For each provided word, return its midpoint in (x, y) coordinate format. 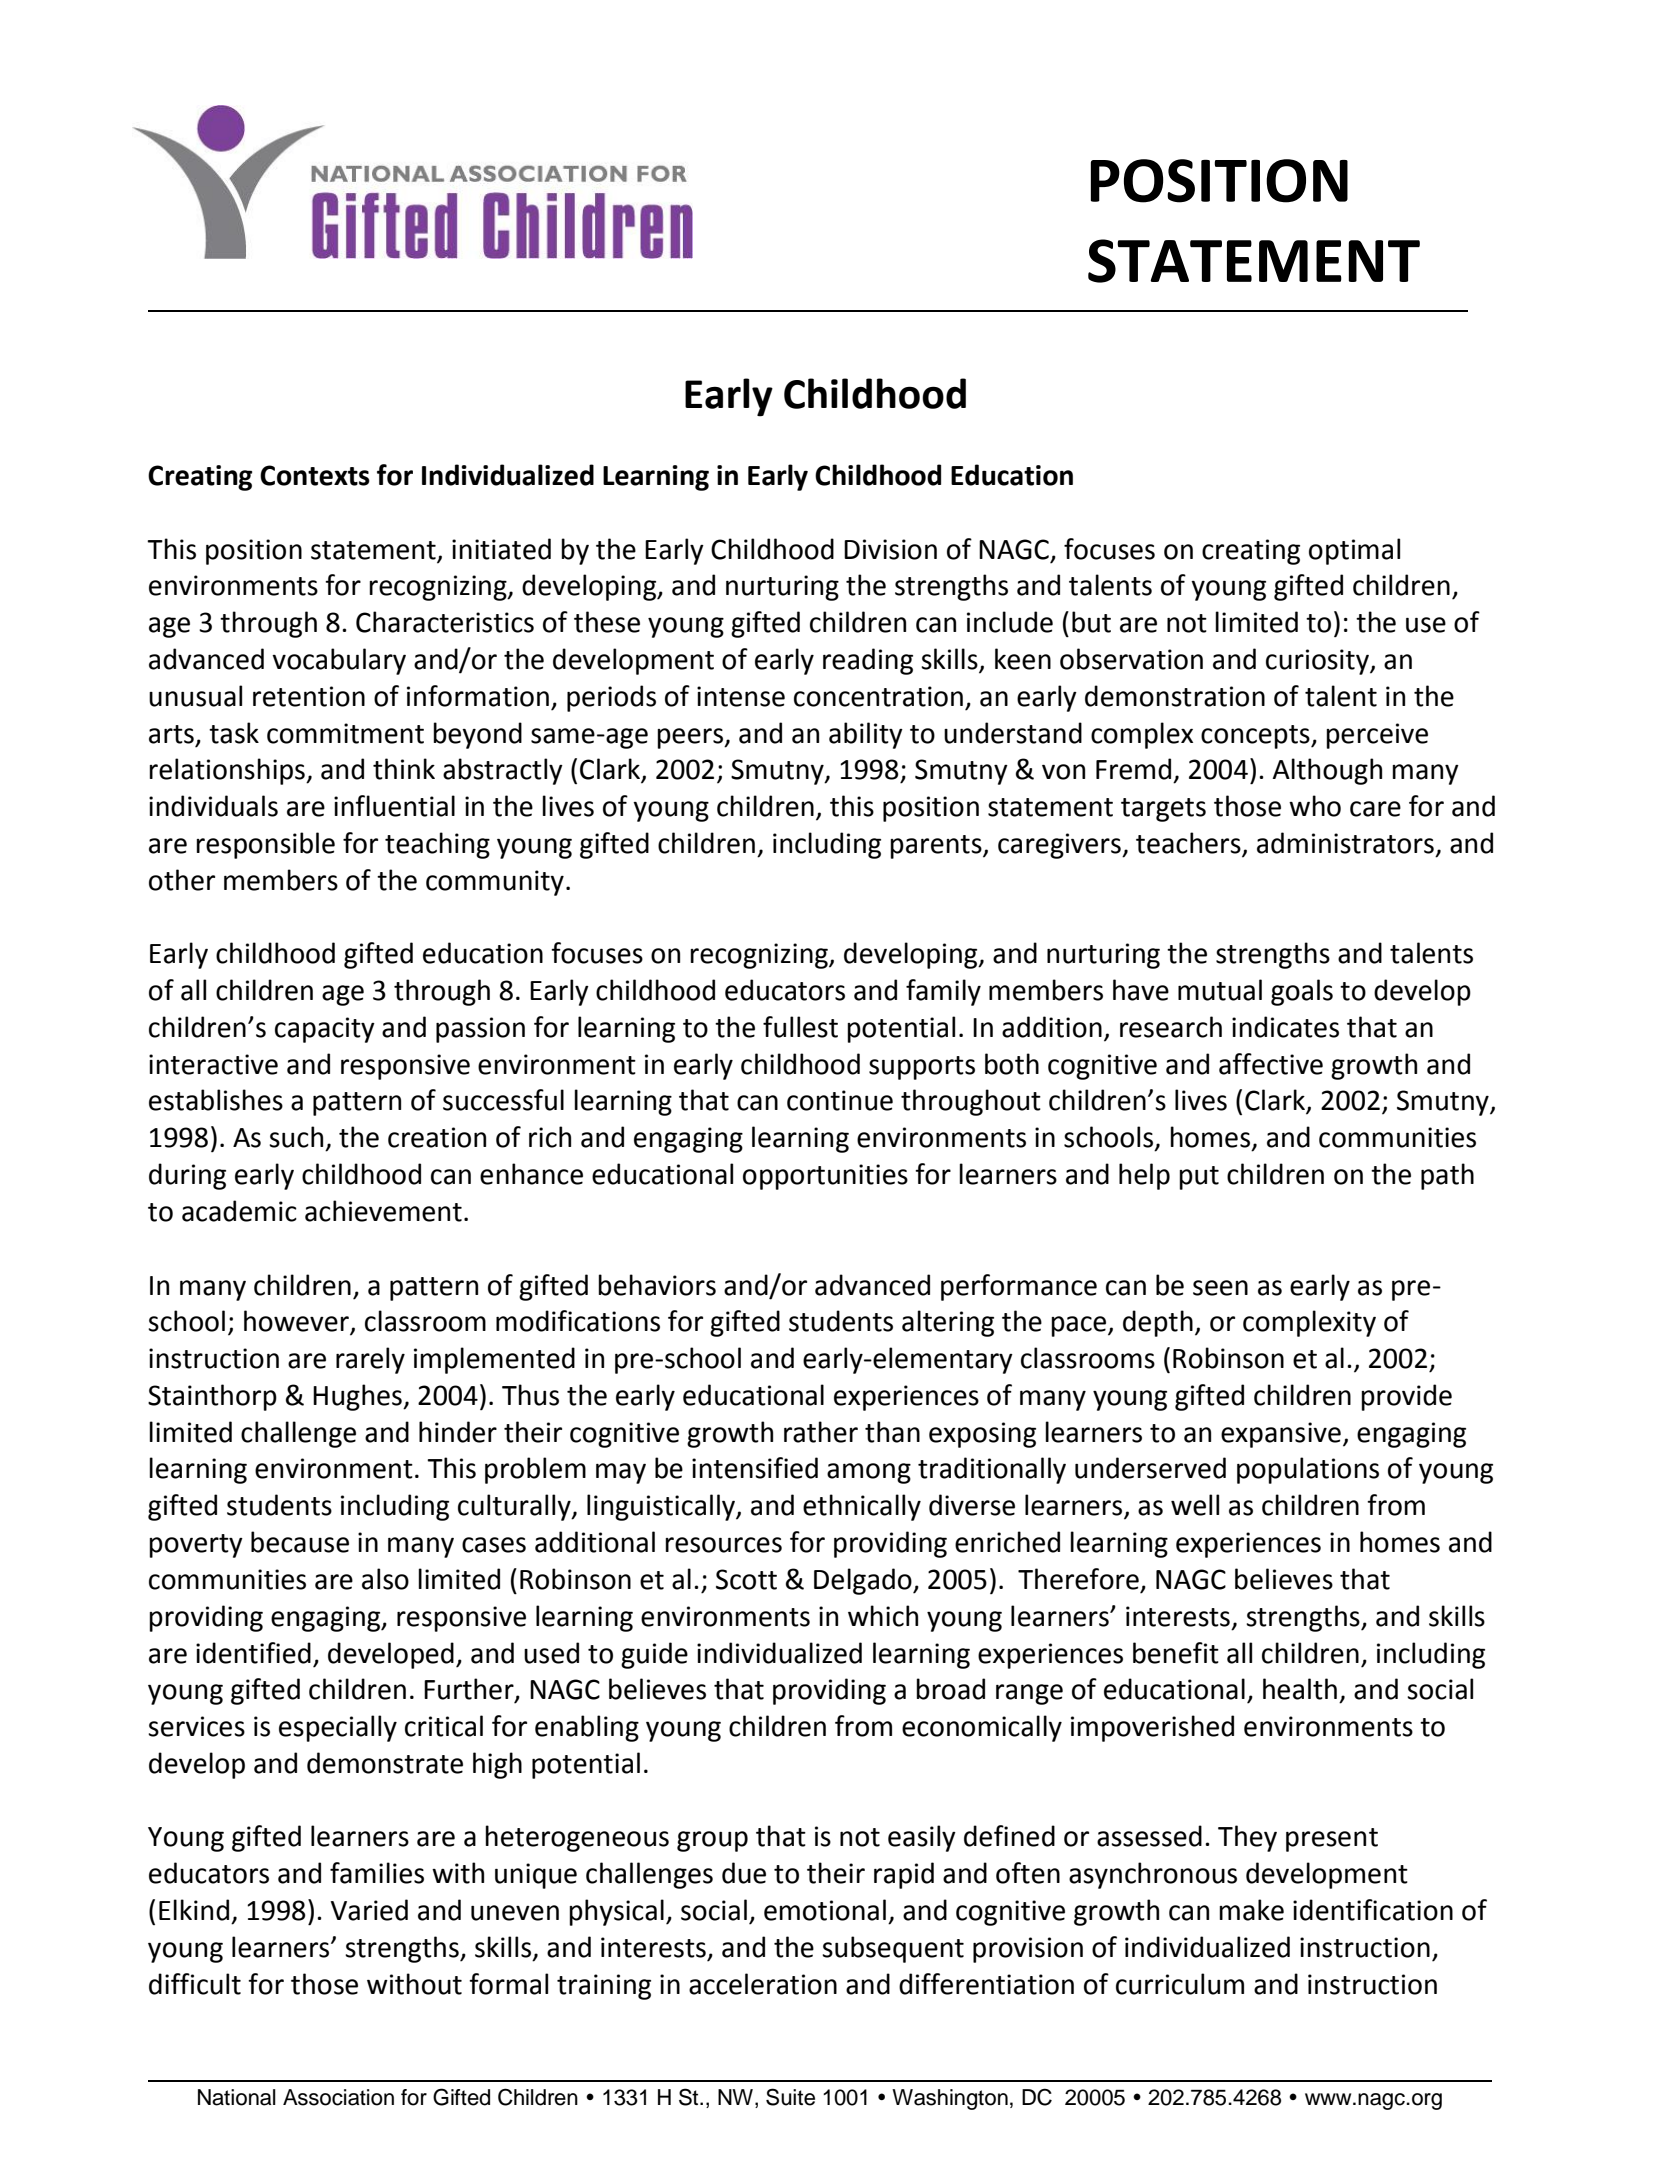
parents (937, 847)
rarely (370, 1360)
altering (948, 1323)
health (1300, 1689)
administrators (1345, 843)
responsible (265, 845)
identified (253, 1653)
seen (1220, 1288)
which (883, 1616)
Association (338, 2097)
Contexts (315, 475)
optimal (1354, 551)
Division (890, 549)
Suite (790, 2097)
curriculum (1180, 1984)
